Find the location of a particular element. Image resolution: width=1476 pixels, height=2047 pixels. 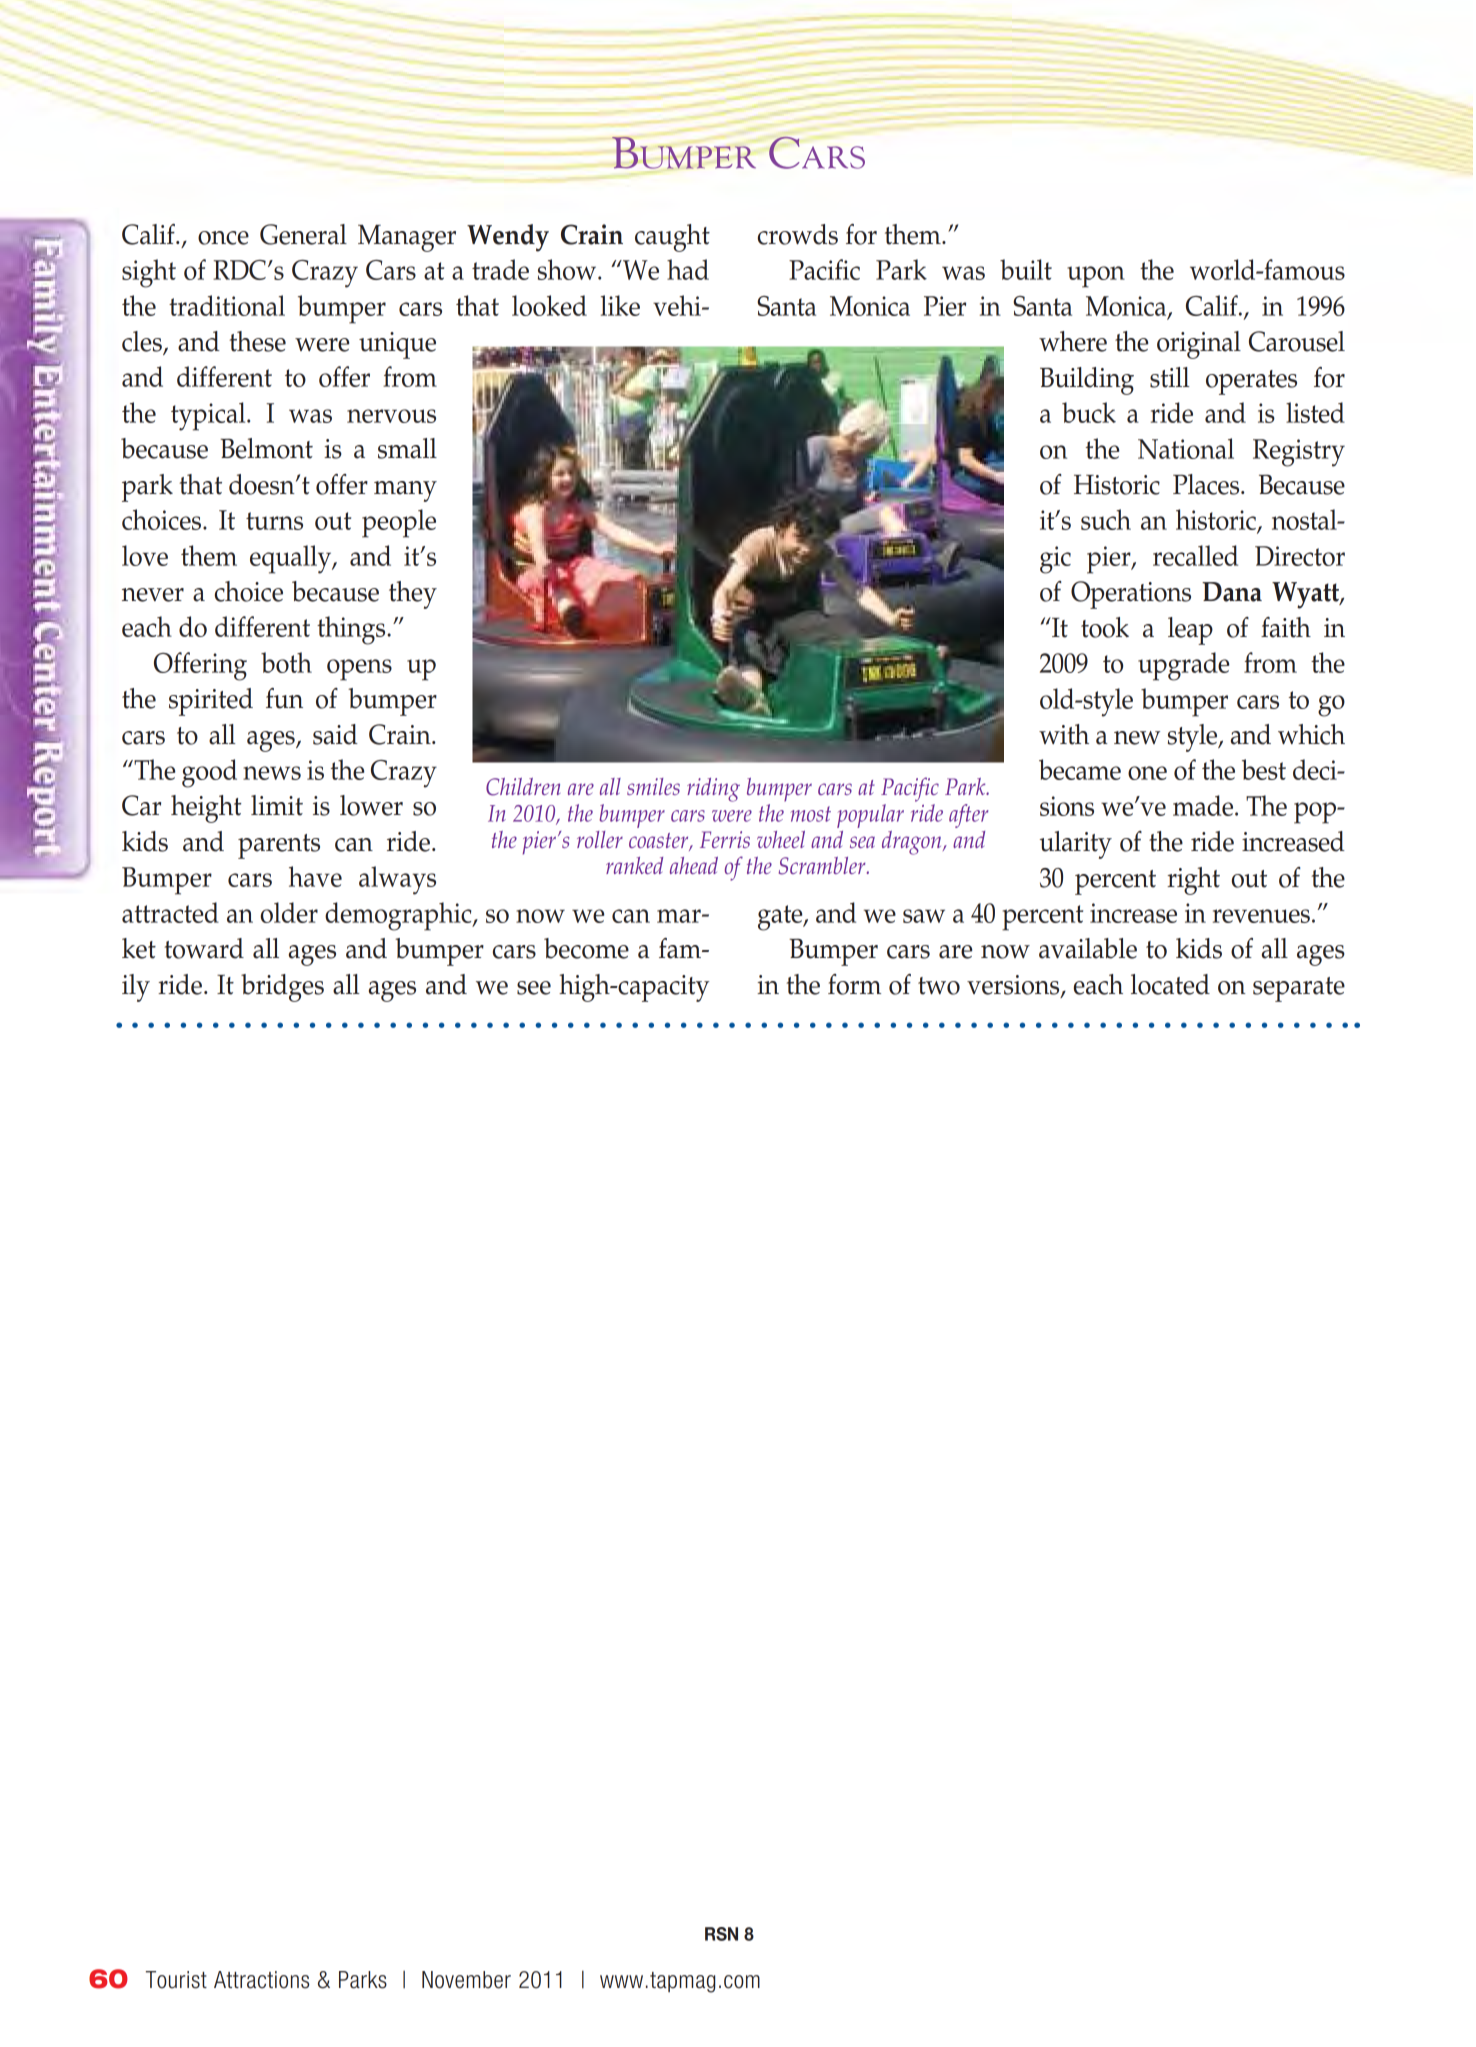

form is located at coordinates (854, 984).
